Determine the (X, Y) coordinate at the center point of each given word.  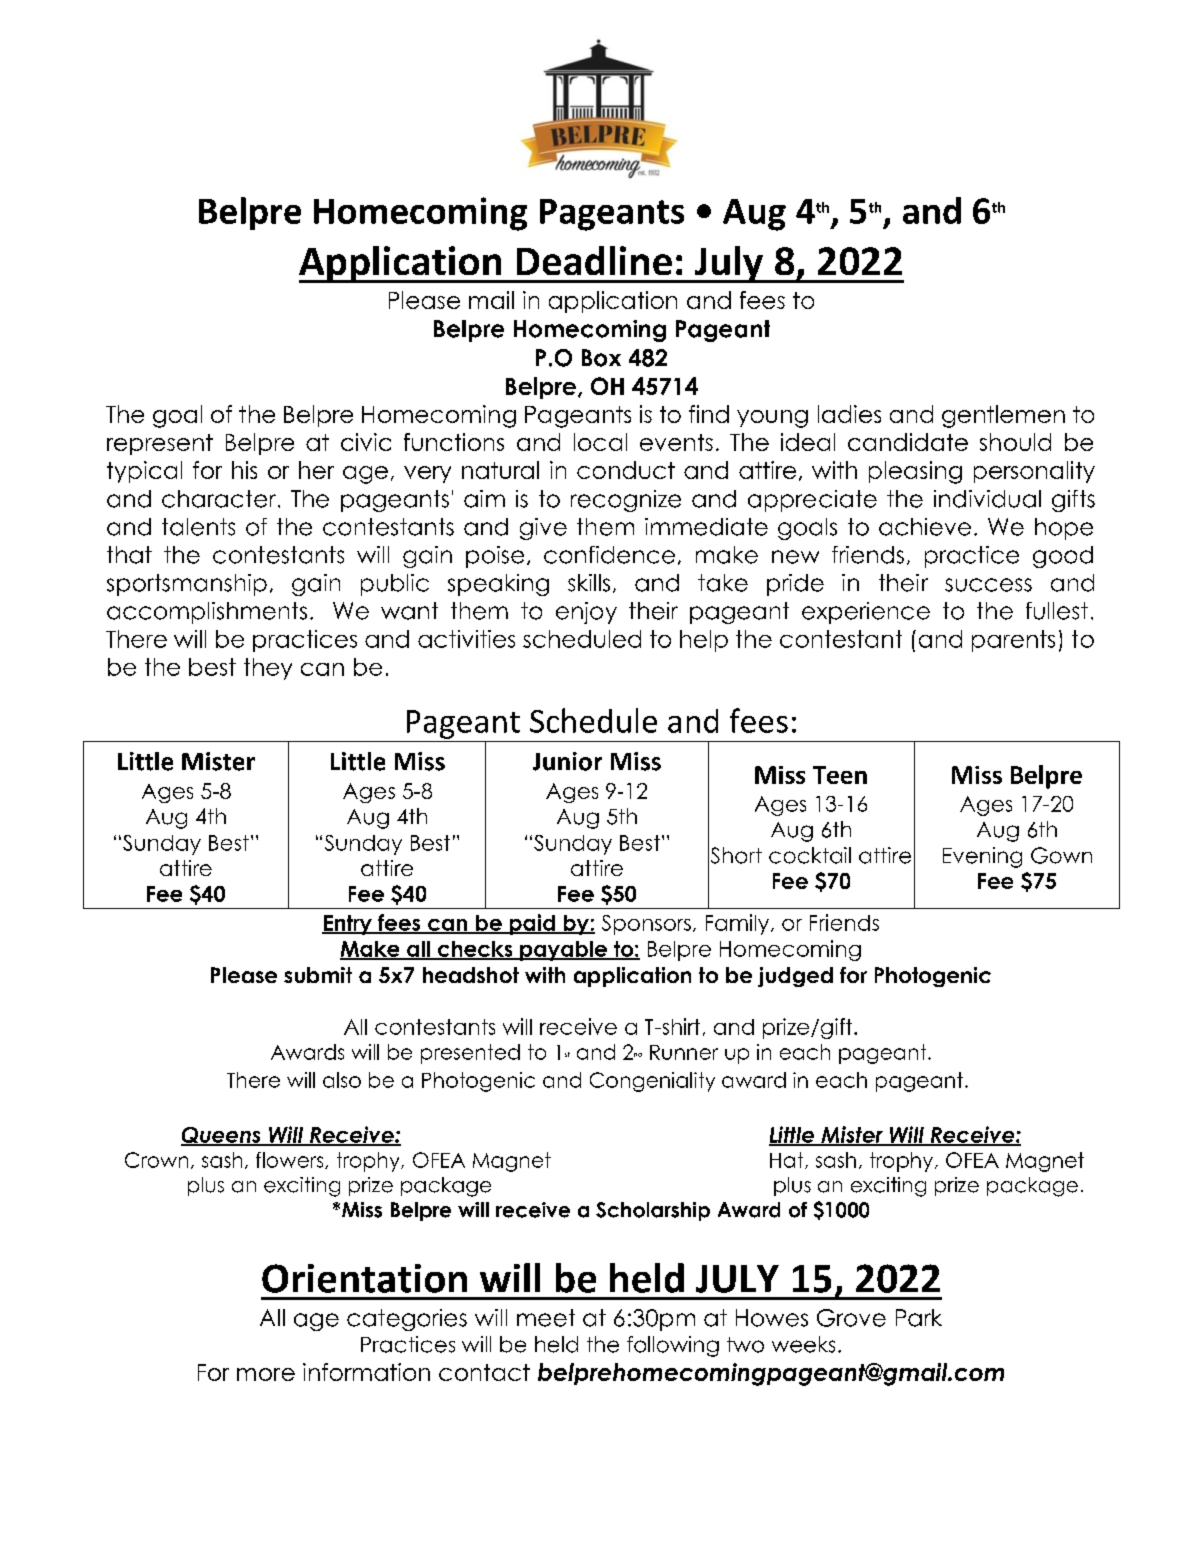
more (266, 1374)
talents (198, 527)
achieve (925, 527)
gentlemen (1003, 416)
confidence (609, 555)
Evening (982, 857)
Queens (222, 1136)
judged (795, 977)
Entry (348, 925)
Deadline (594, 260)
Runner (684, 1052)
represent (160, 444)
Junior (567, 761)
